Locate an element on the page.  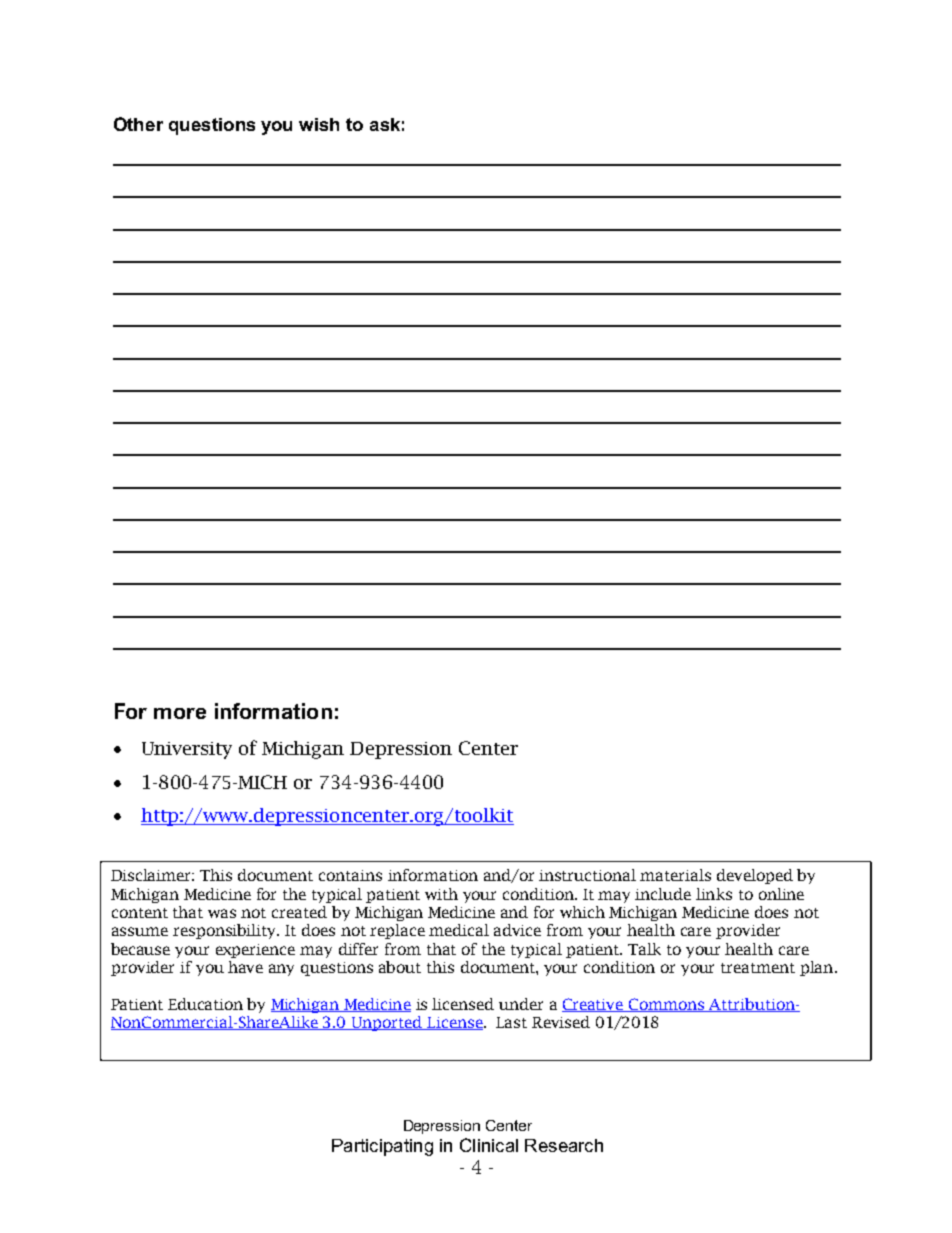
with is located at coordinates (441, 894).
